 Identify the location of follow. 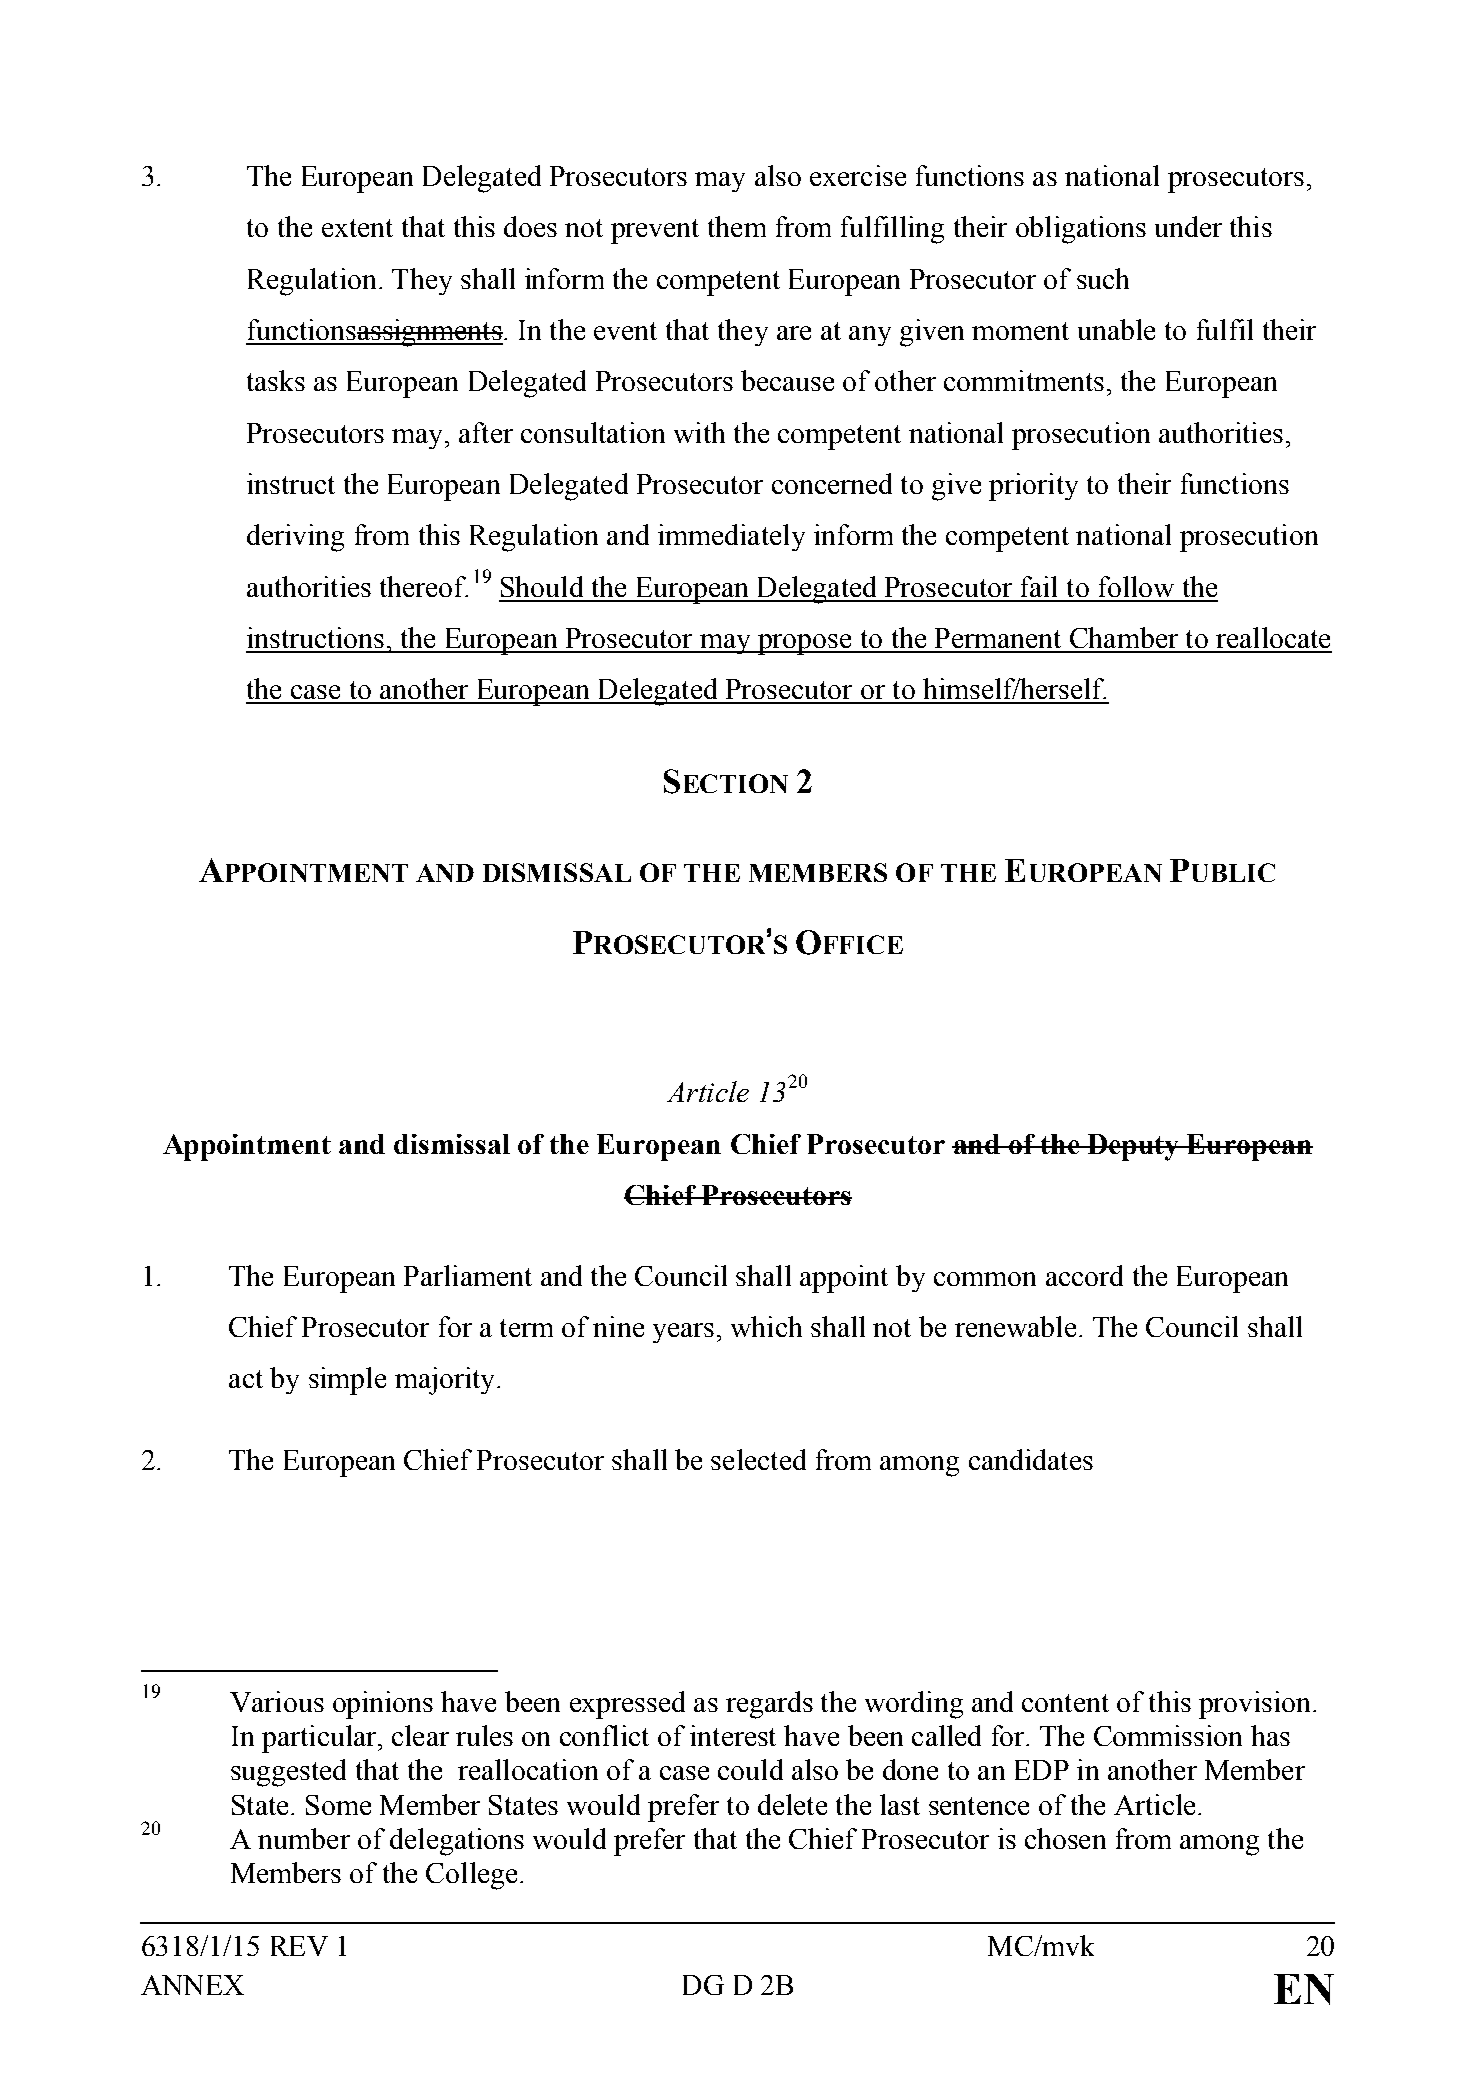
(1136, 586).
